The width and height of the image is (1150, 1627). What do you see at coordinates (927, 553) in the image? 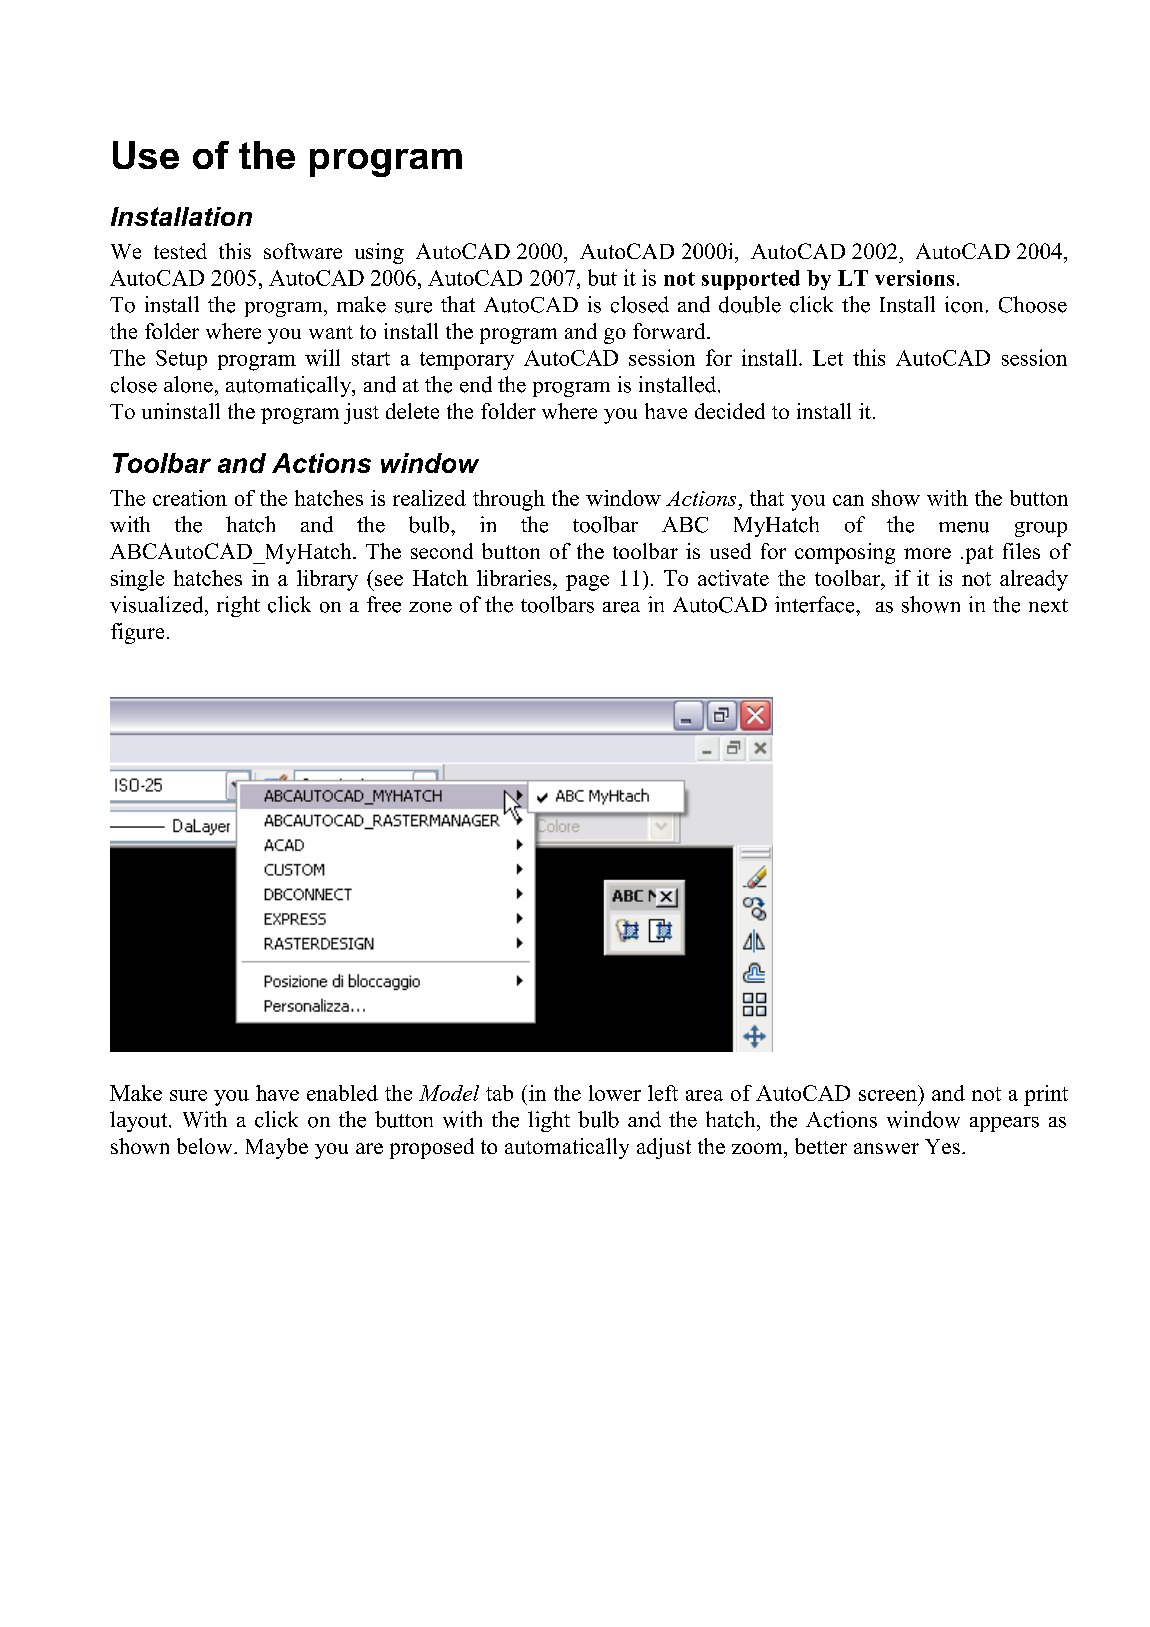
I see `more` at bounding box center [927, 553].
